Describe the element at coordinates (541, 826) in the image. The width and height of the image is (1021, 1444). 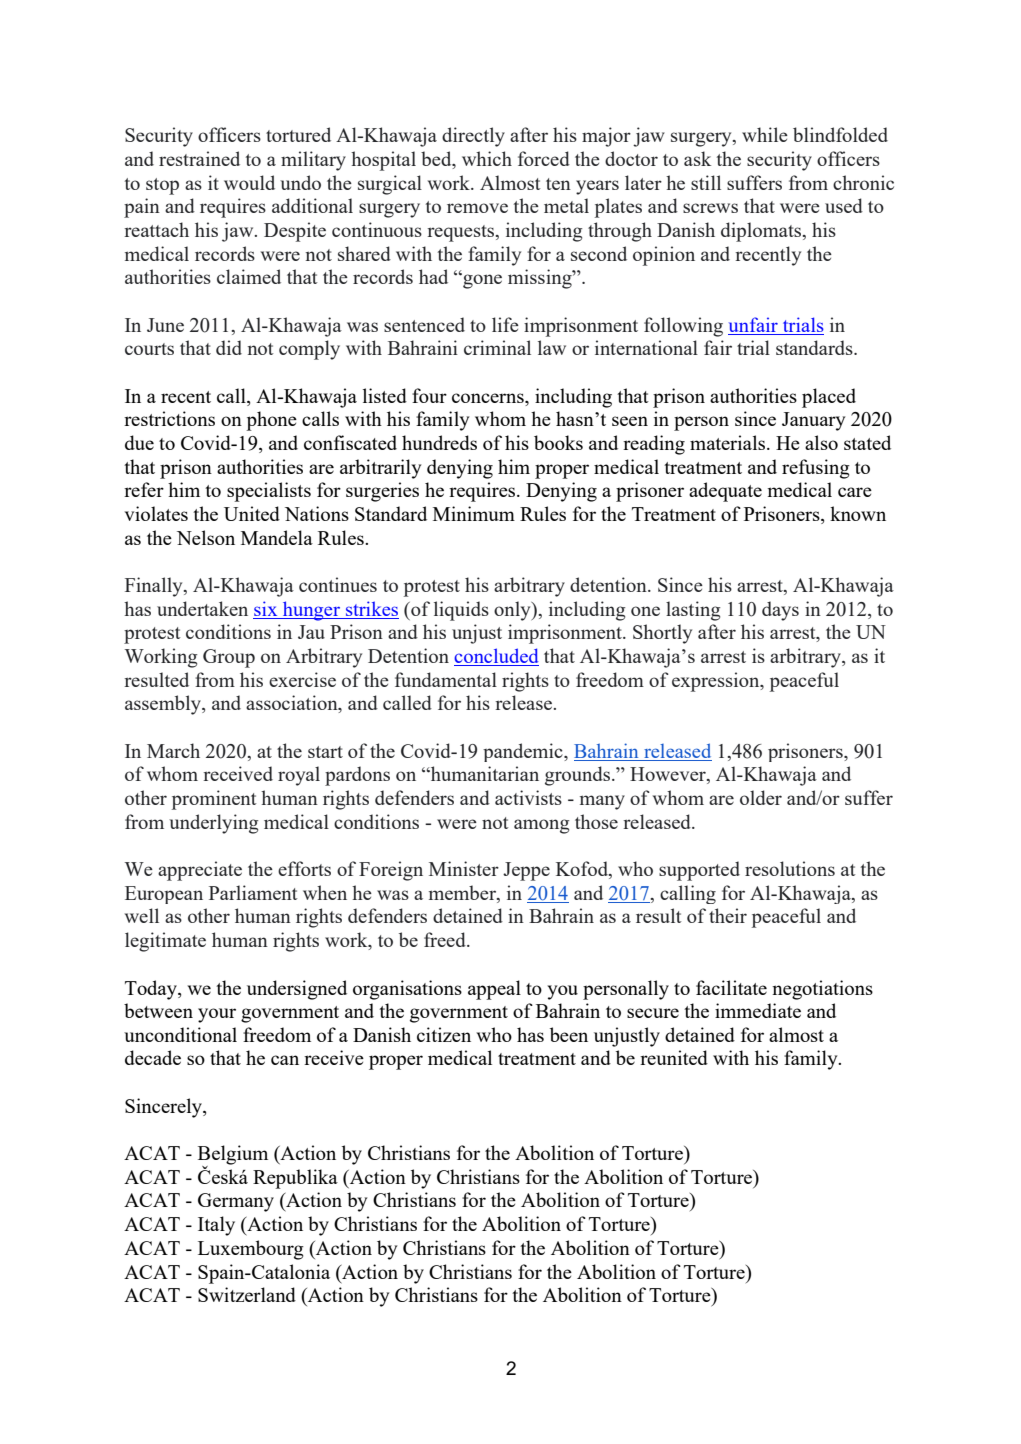
I see `among` at that location.
